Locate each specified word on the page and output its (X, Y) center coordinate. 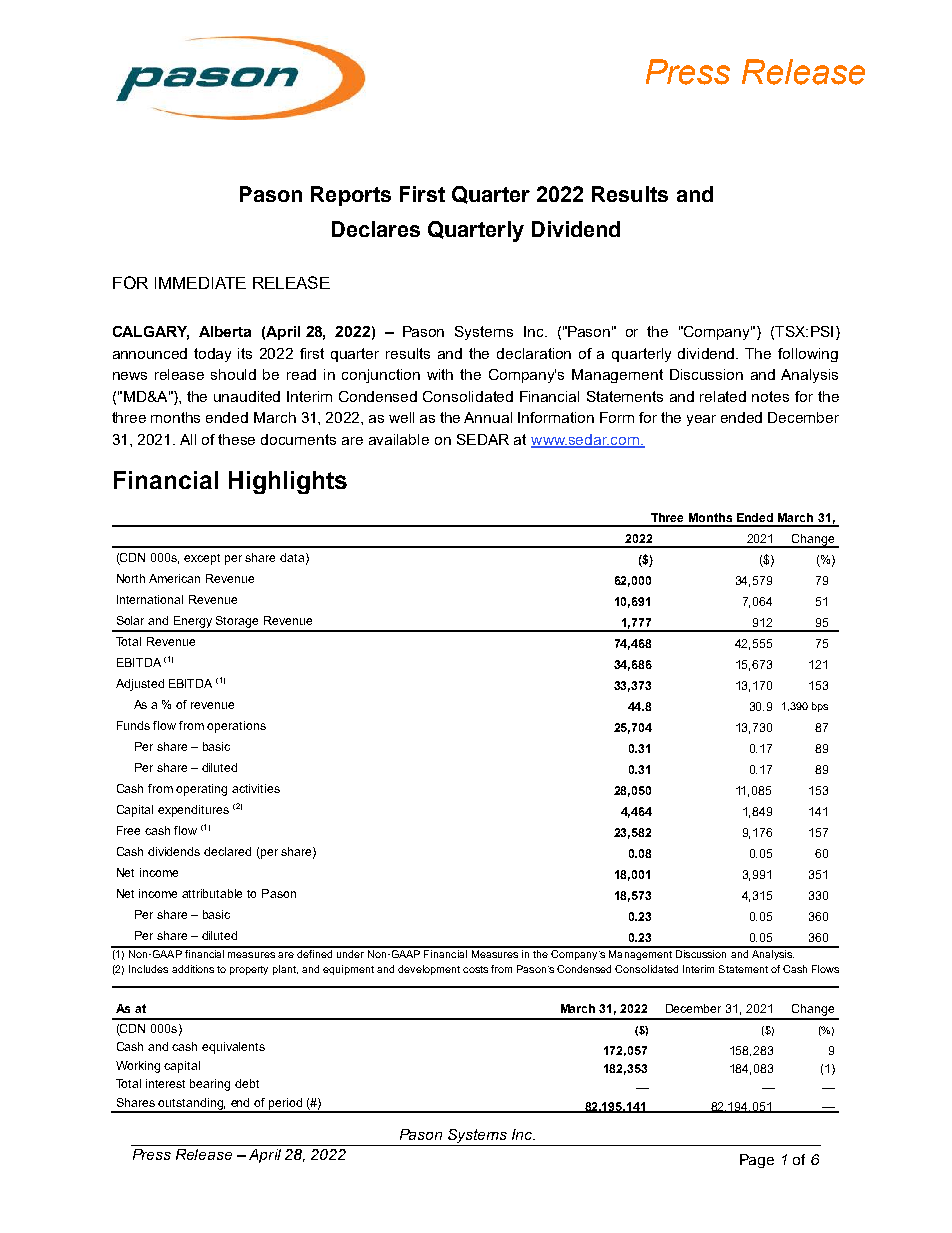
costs (475, 969)
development (429, 970)
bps (820, 707)
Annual (488, 417)
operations (236, 727)
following (808, 355)
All (188, 439)
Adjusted (140, 685)
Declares (376, 229)
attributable (212, 893)
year (701, 420)
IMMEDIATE (200, 283)
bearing (210, 1085)
